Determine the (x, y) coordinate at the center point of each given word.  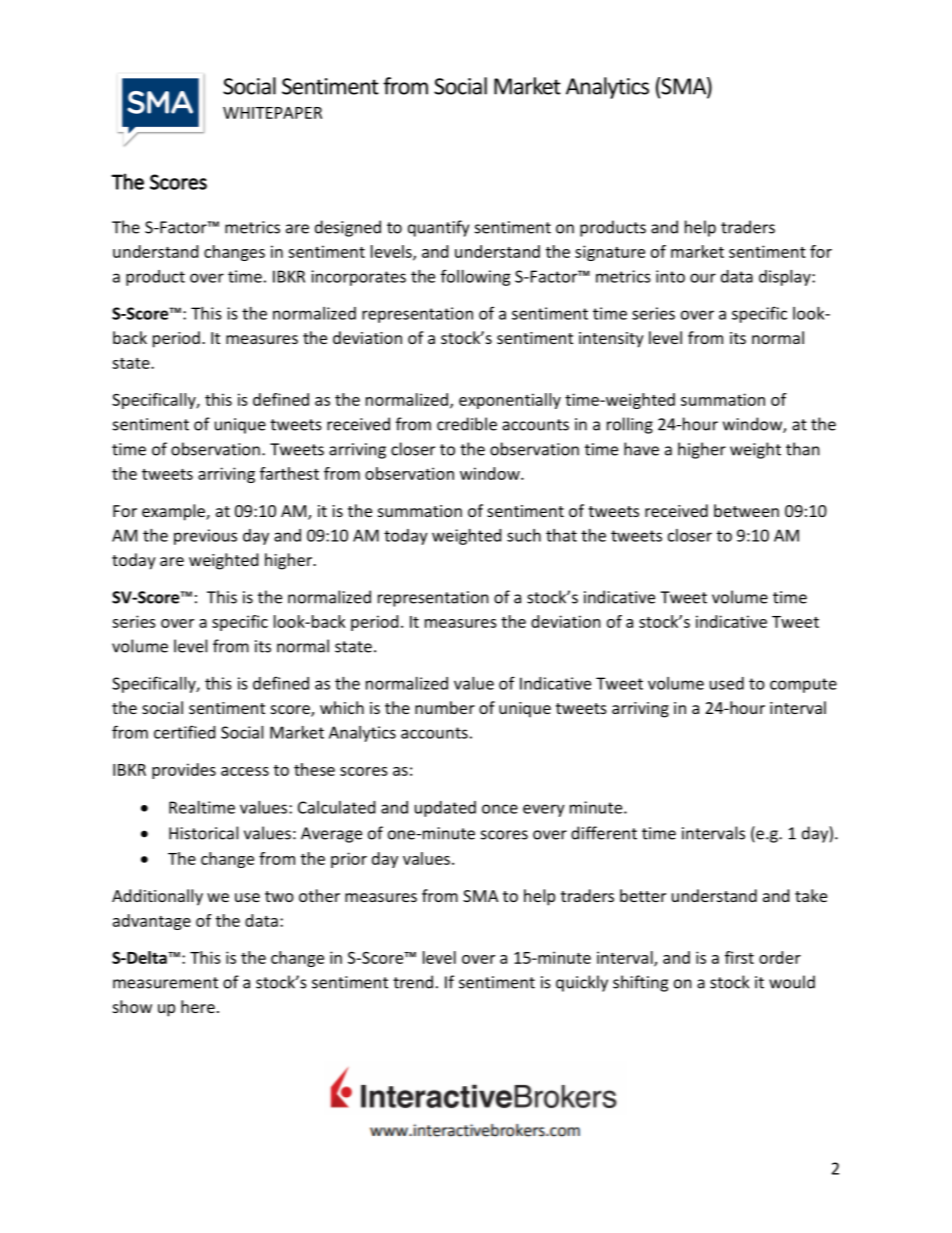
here (198, 1006)
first (739, 957)
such (524, 535)
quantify (438, 228)
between (746, 510)
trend (413, 982)
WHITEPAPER (272, 113)
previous (205, 537)
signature (610, 253)
